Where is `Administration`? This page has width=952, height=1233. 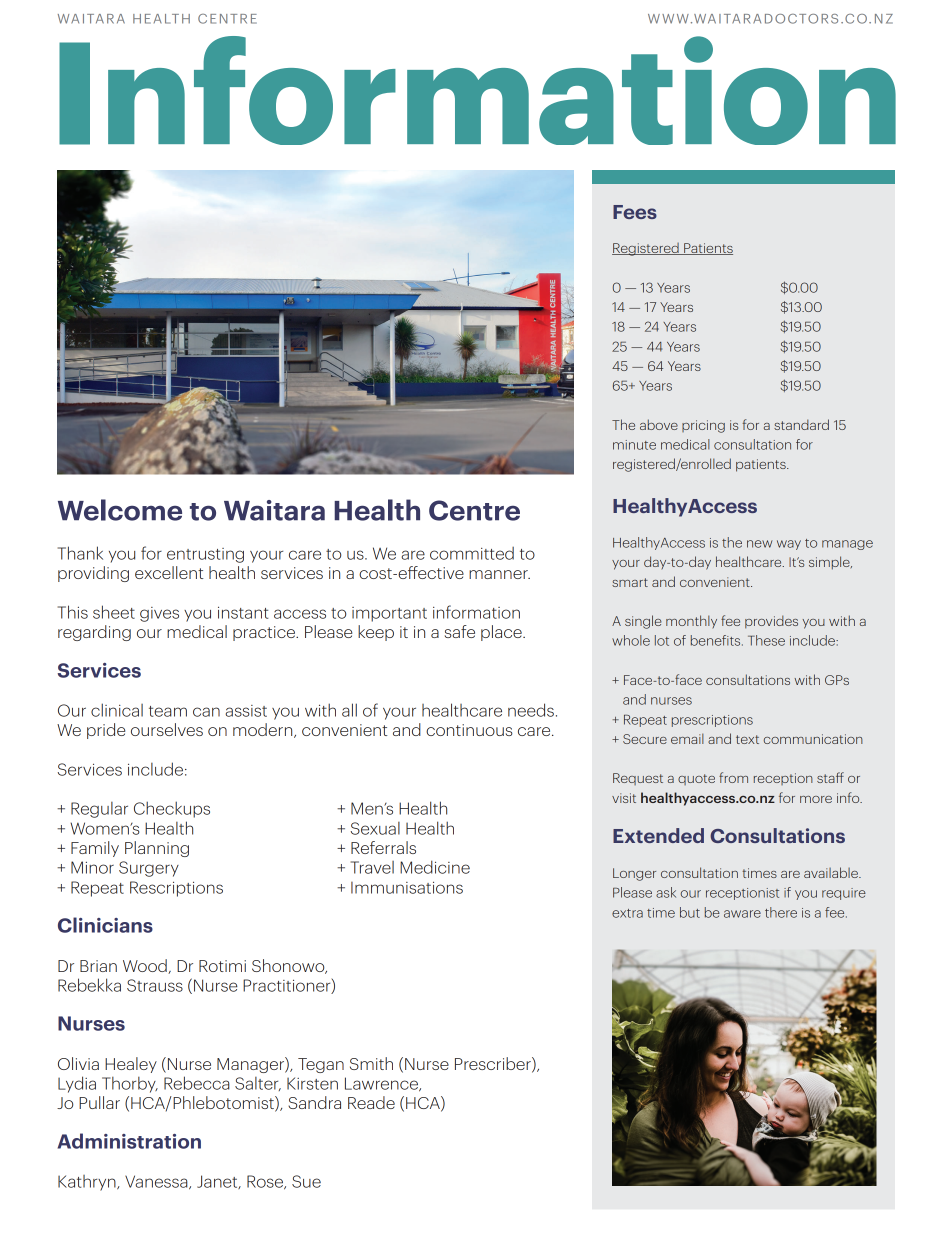
Administration is located at coordinates (129, 1141).
